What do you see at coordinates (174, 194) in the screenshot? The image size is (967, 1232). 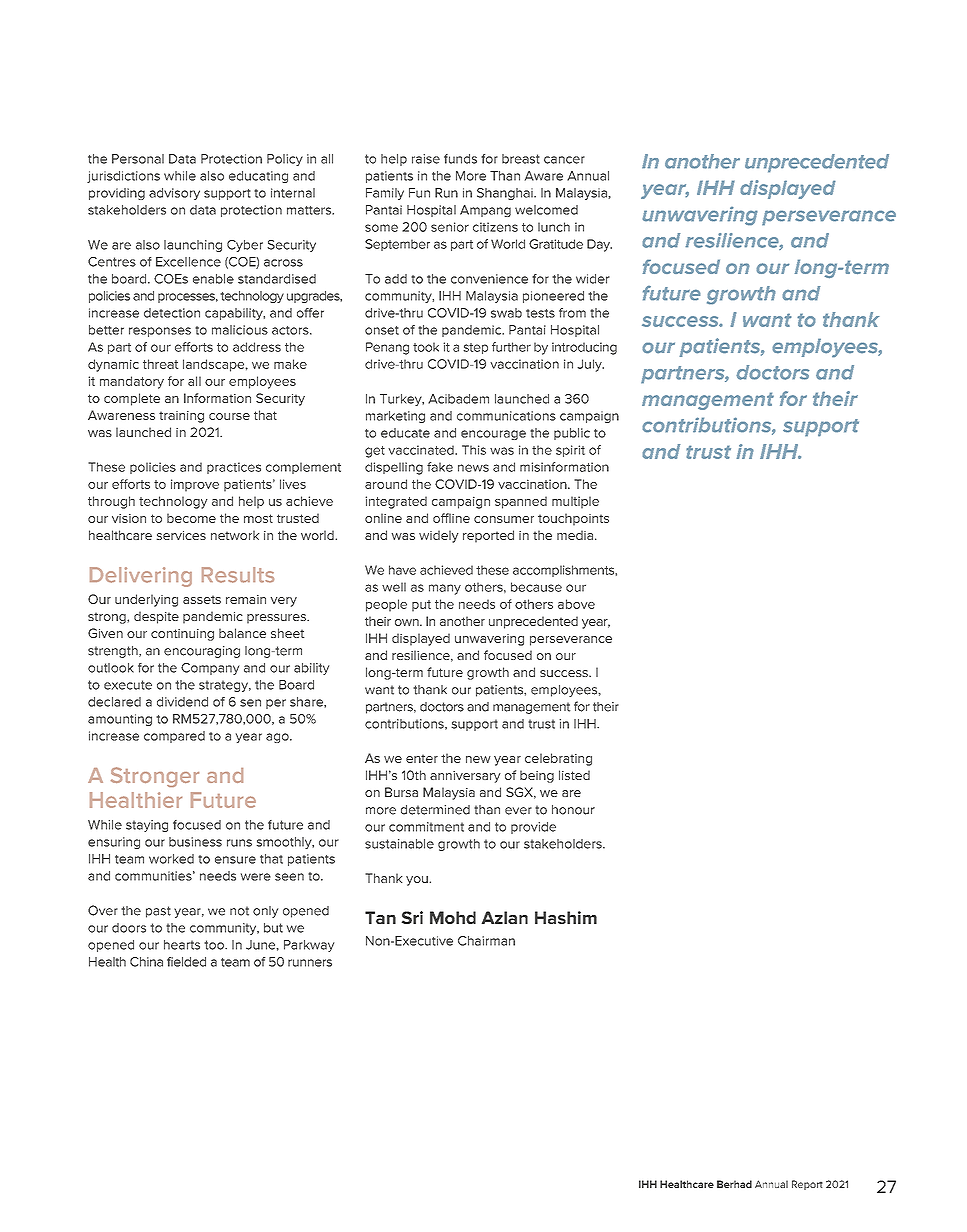 I see `advisory` at bounding box center [174, 194].
